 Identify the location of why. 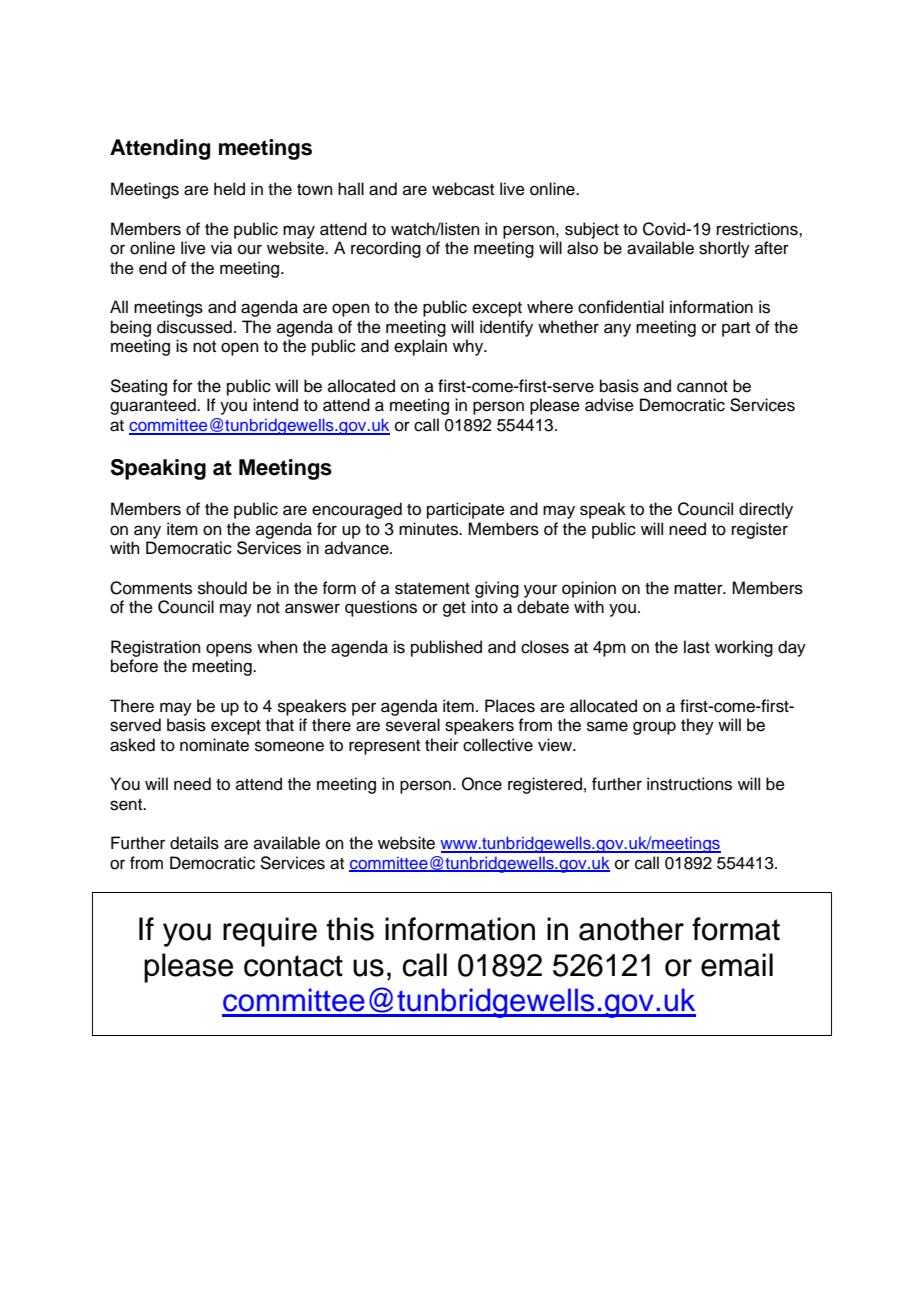
(469, 347).
